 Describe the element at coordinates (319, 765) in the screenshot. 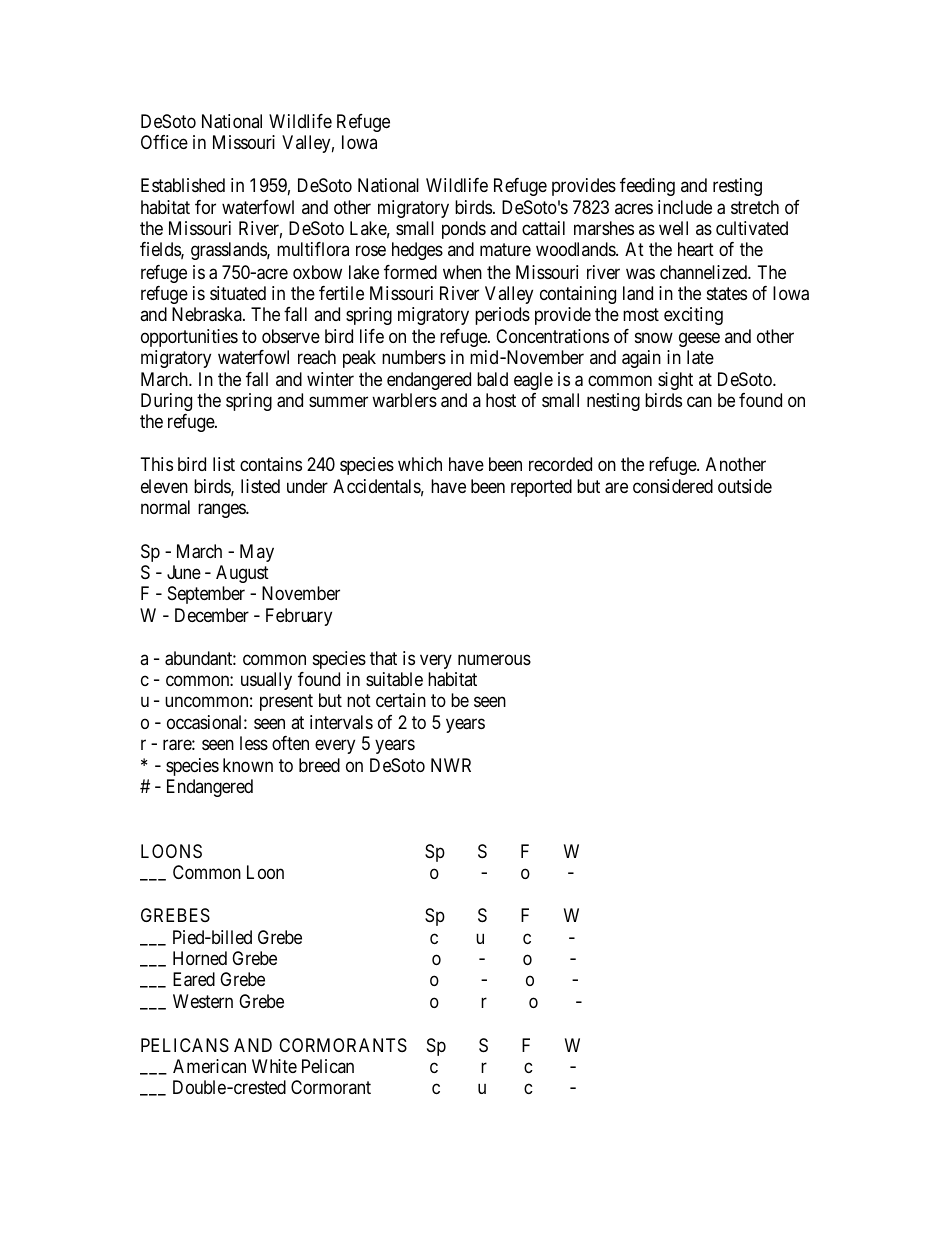

I see `breed` at that location.
